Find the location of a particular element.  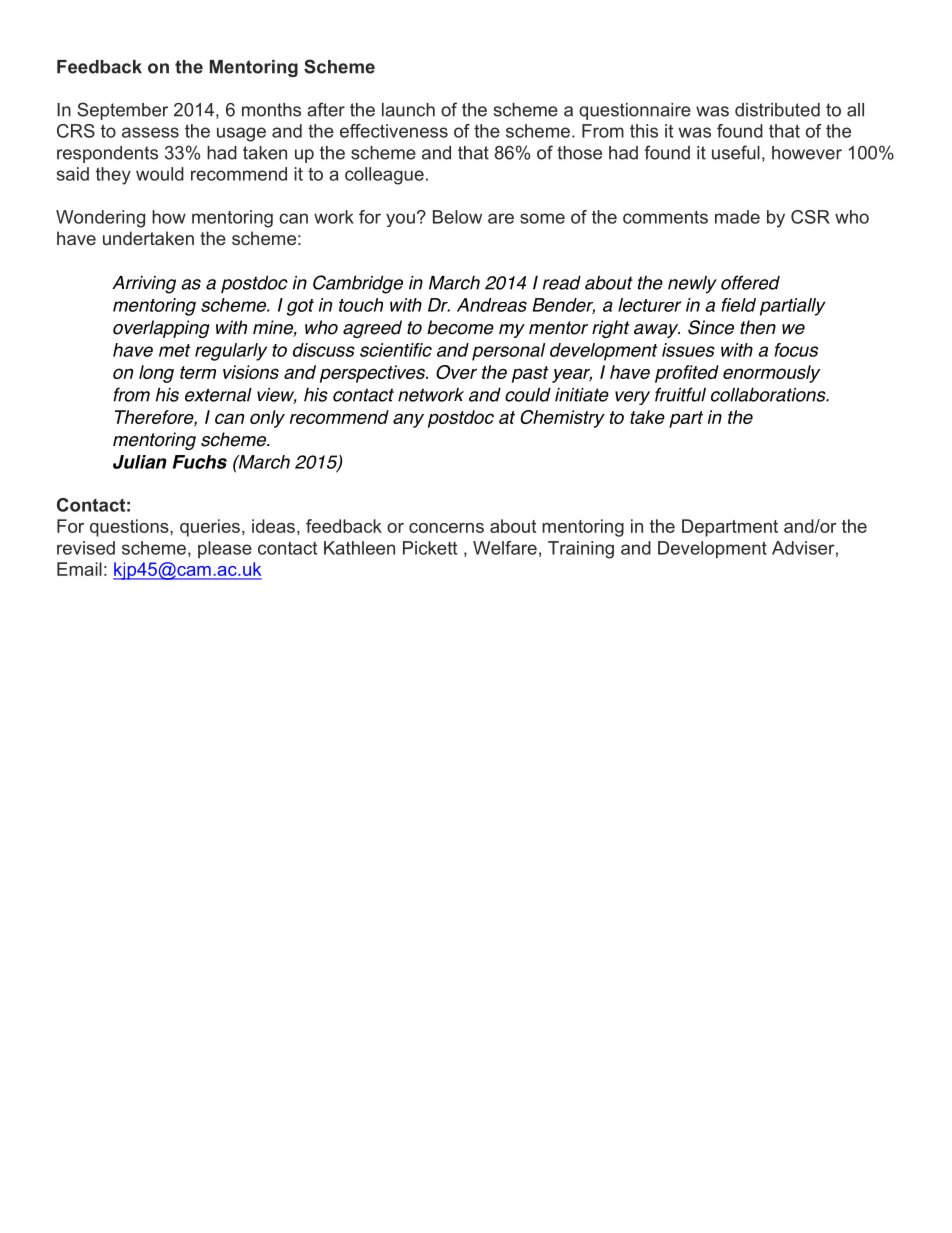

distributed is located at coordinates (777, 110).
